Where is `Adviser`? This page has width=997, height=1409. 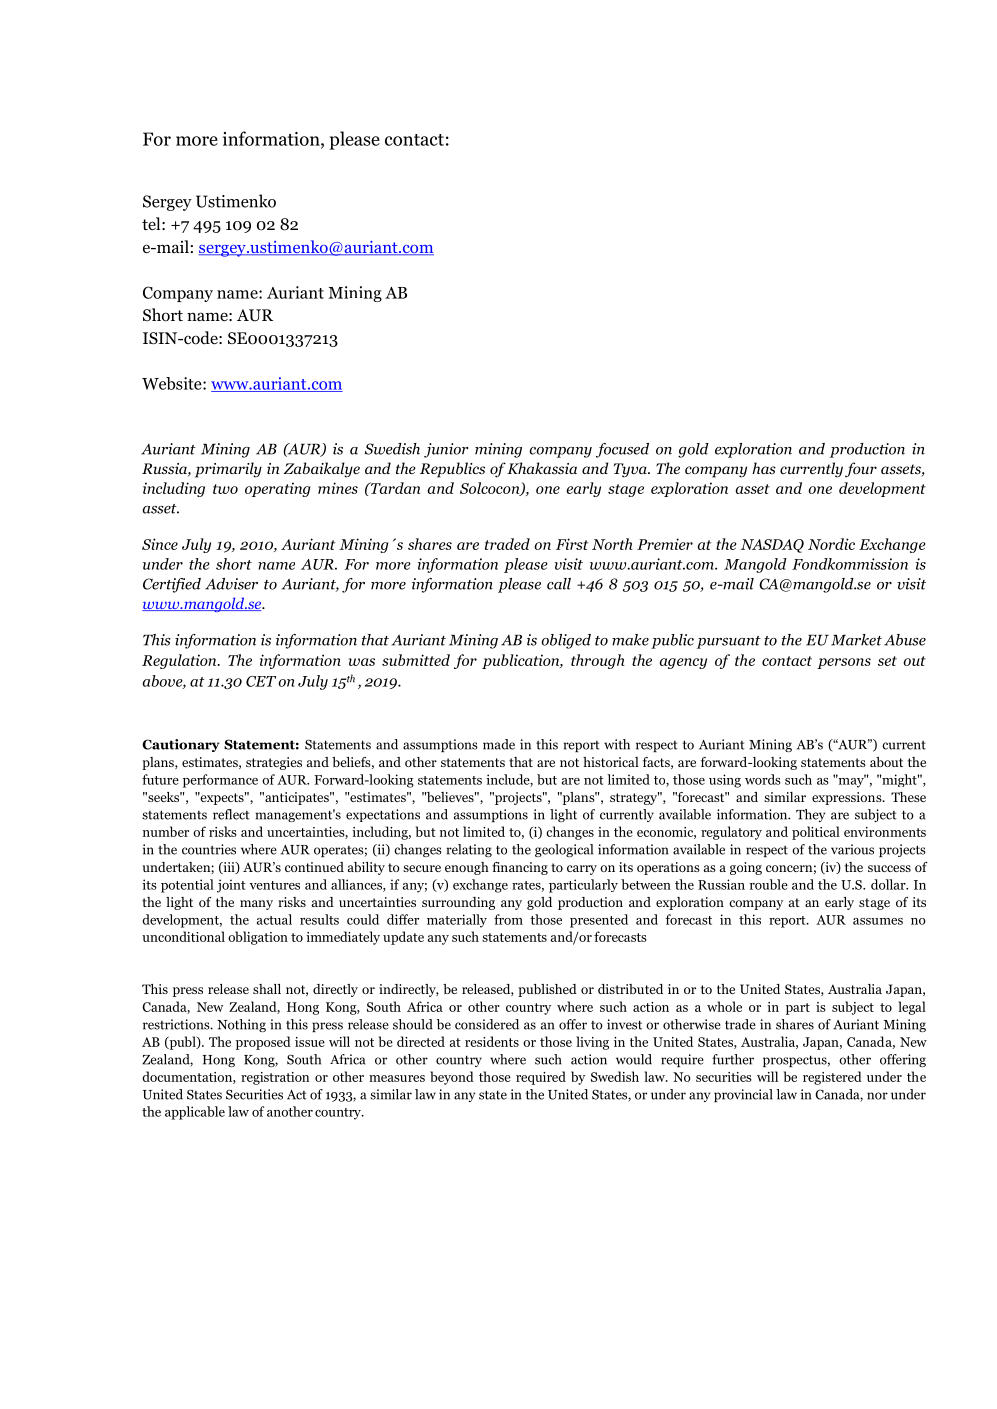
Adviser is located at coordinates (231, 584).
